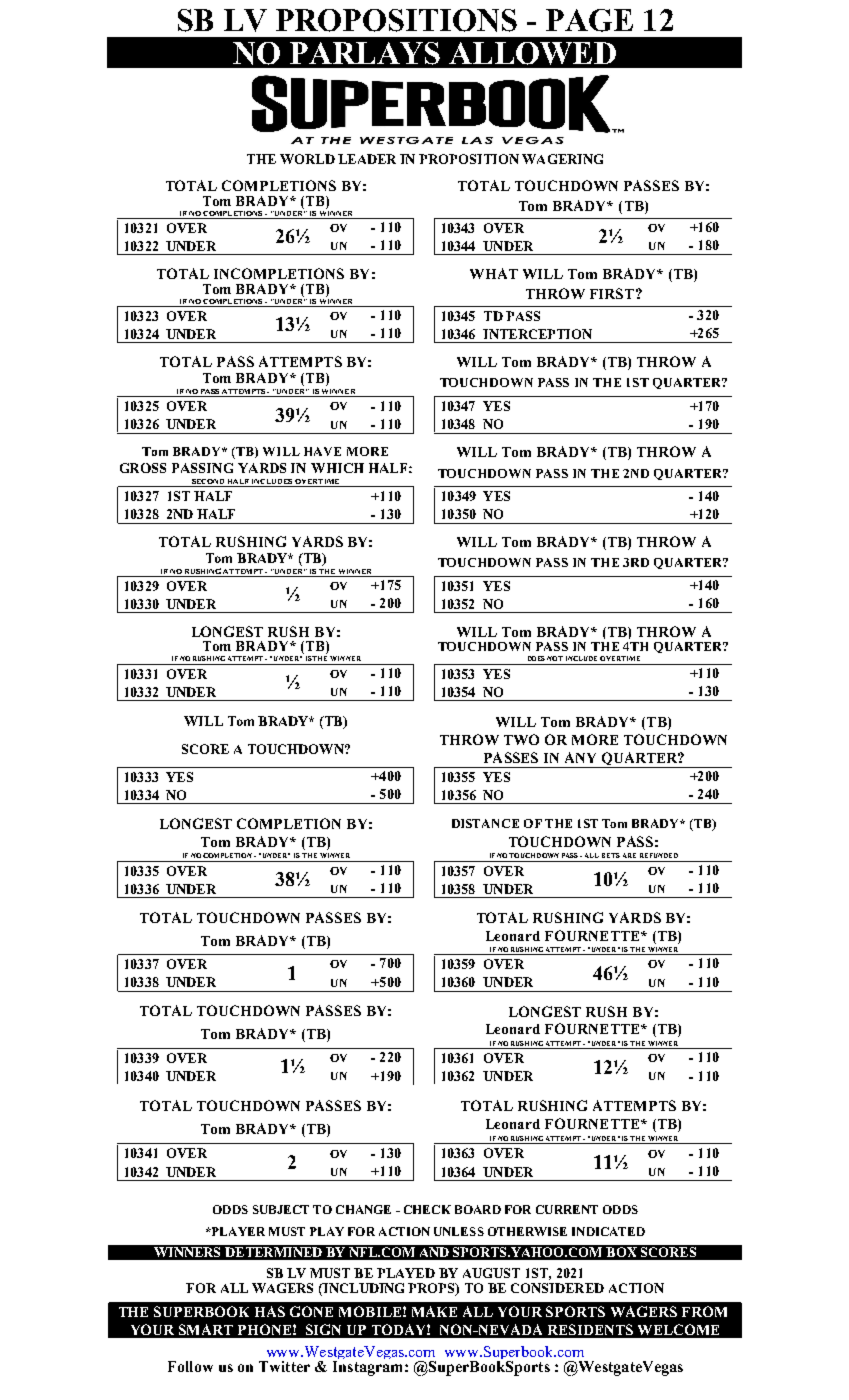  I want to click on FROM, so click(704, 1311).
